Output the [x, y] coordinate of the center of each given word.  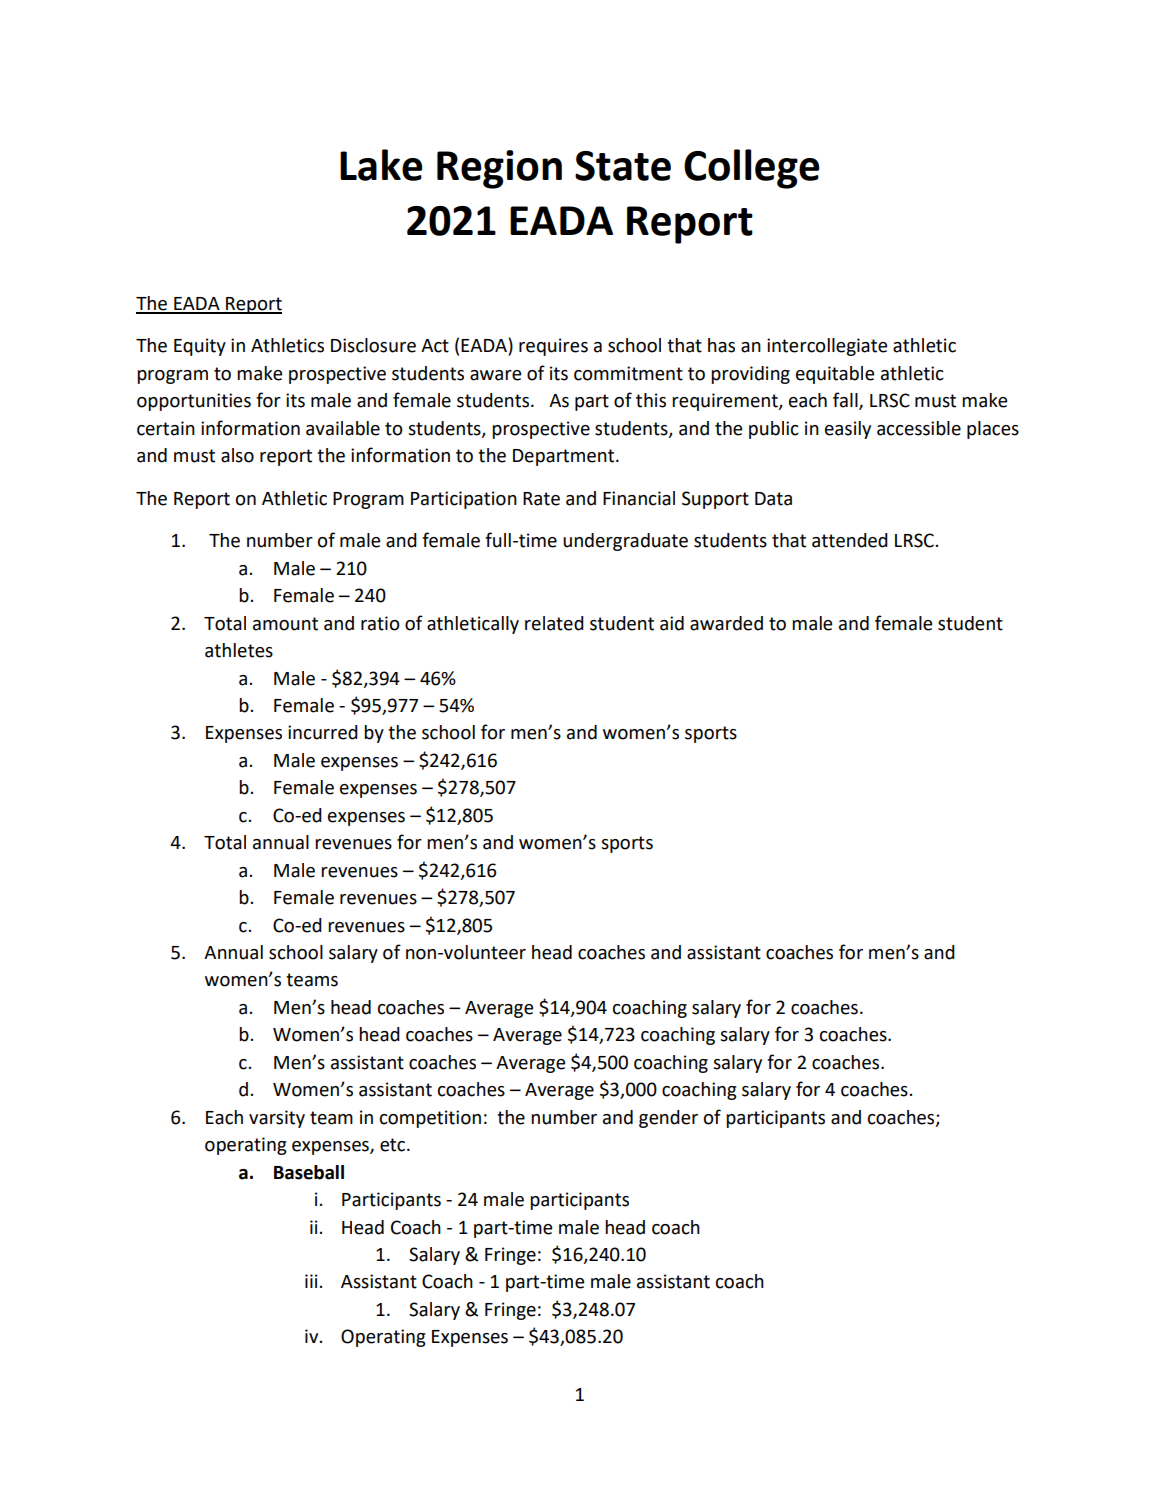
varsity [277, 1119]
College [752, 169]
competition [430, 1119]
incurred [323, 732]
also [237, 455]
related [554, 623]
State [623, 166]
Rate [541, 499]
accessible [919, 428]
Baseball [309, 1172]
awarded [726, 623]
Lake [381, 165]
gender [668, 1119]
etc [394, 1145]
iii [311, 1281]
